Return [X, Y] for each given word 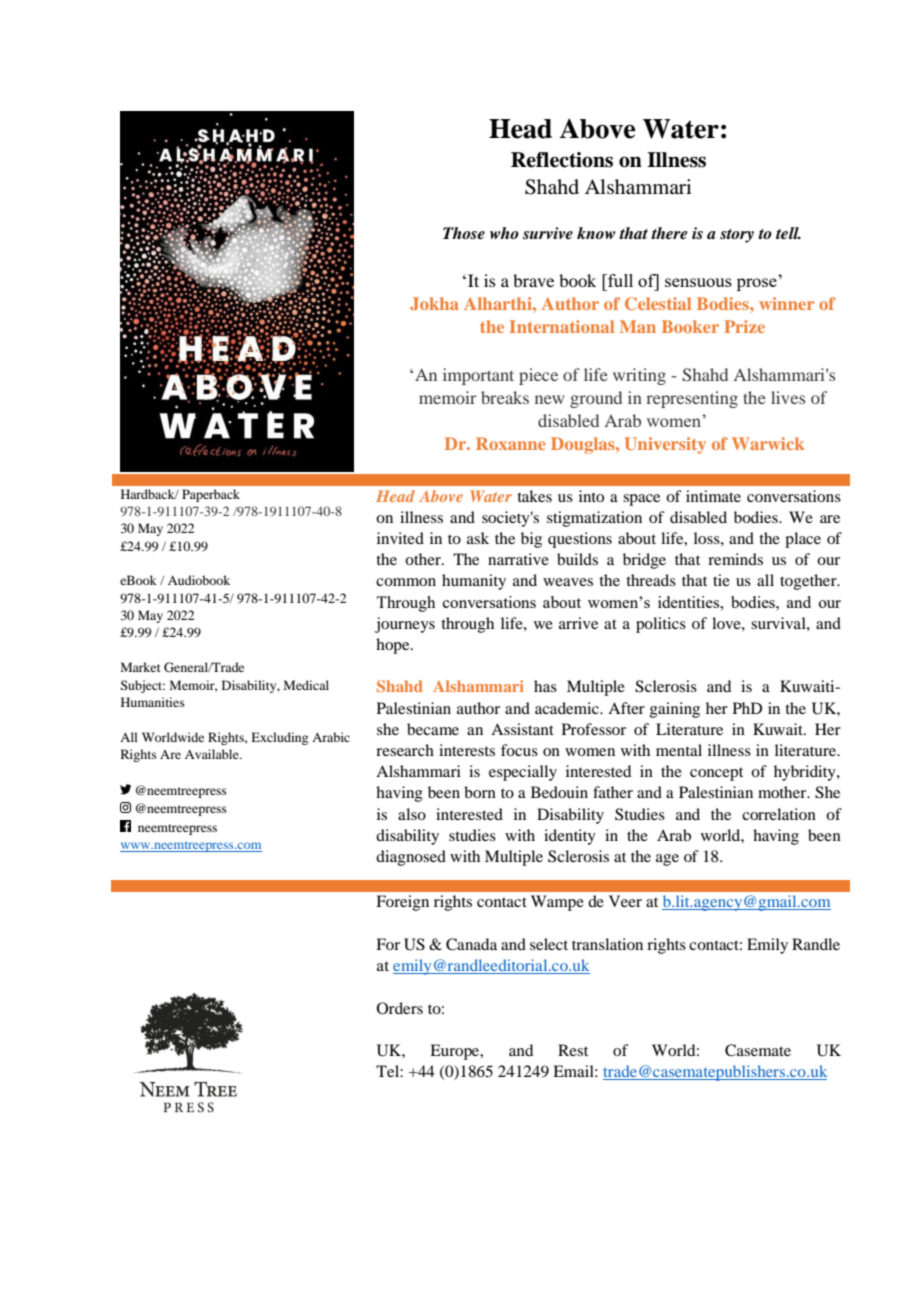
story [737, 236]
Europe [456, 1052]
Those [464, 233]
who [504, 233]
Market [141, 667]
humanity [474, 582]
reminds [735, 559]
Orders [400, 1008]
